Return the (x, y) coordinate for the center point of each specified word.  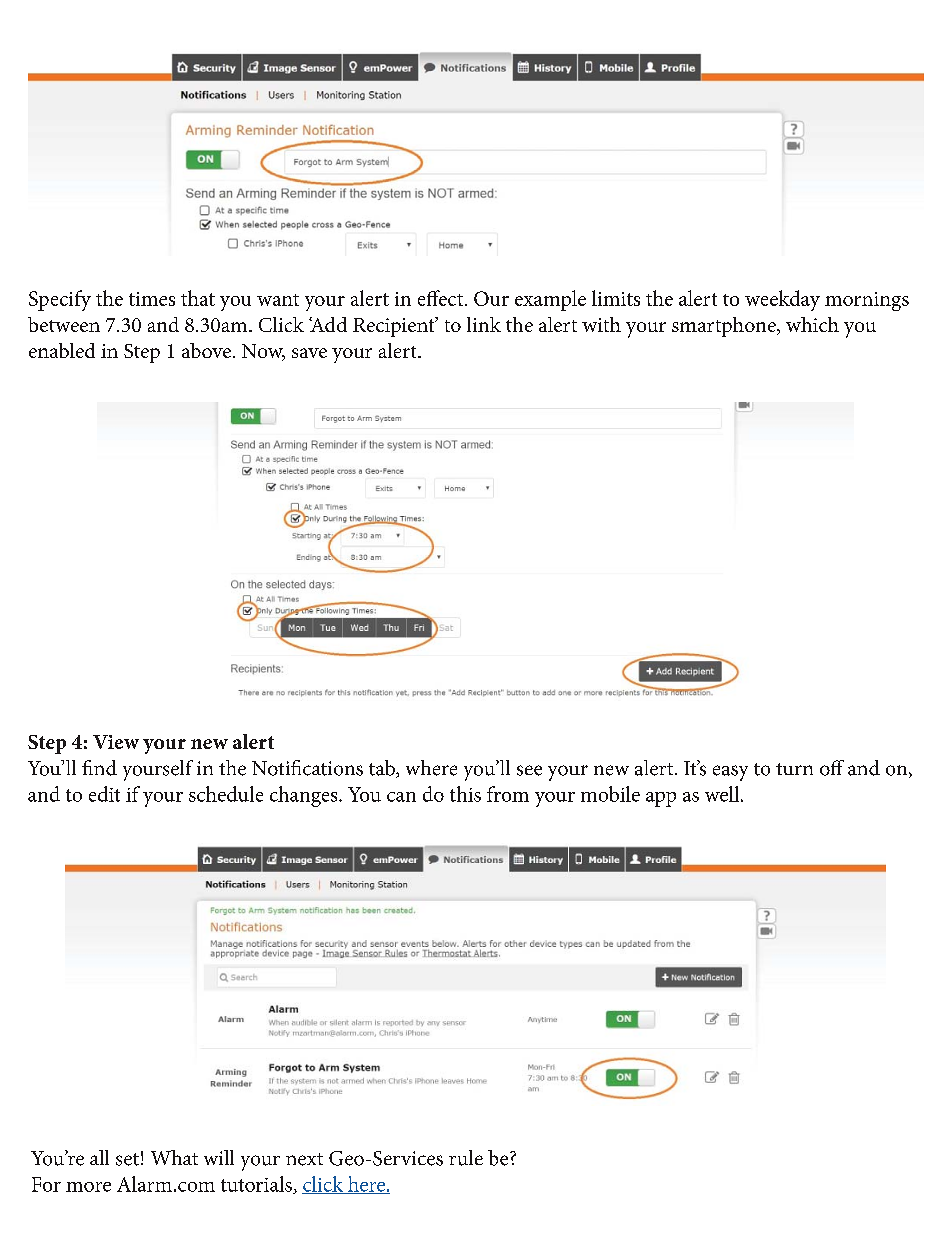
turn (794, 769)
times (152, 299)
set (127, 1159)
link (484, 324)
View (116, 742)
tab (383, 769)
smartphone (725, 327)
